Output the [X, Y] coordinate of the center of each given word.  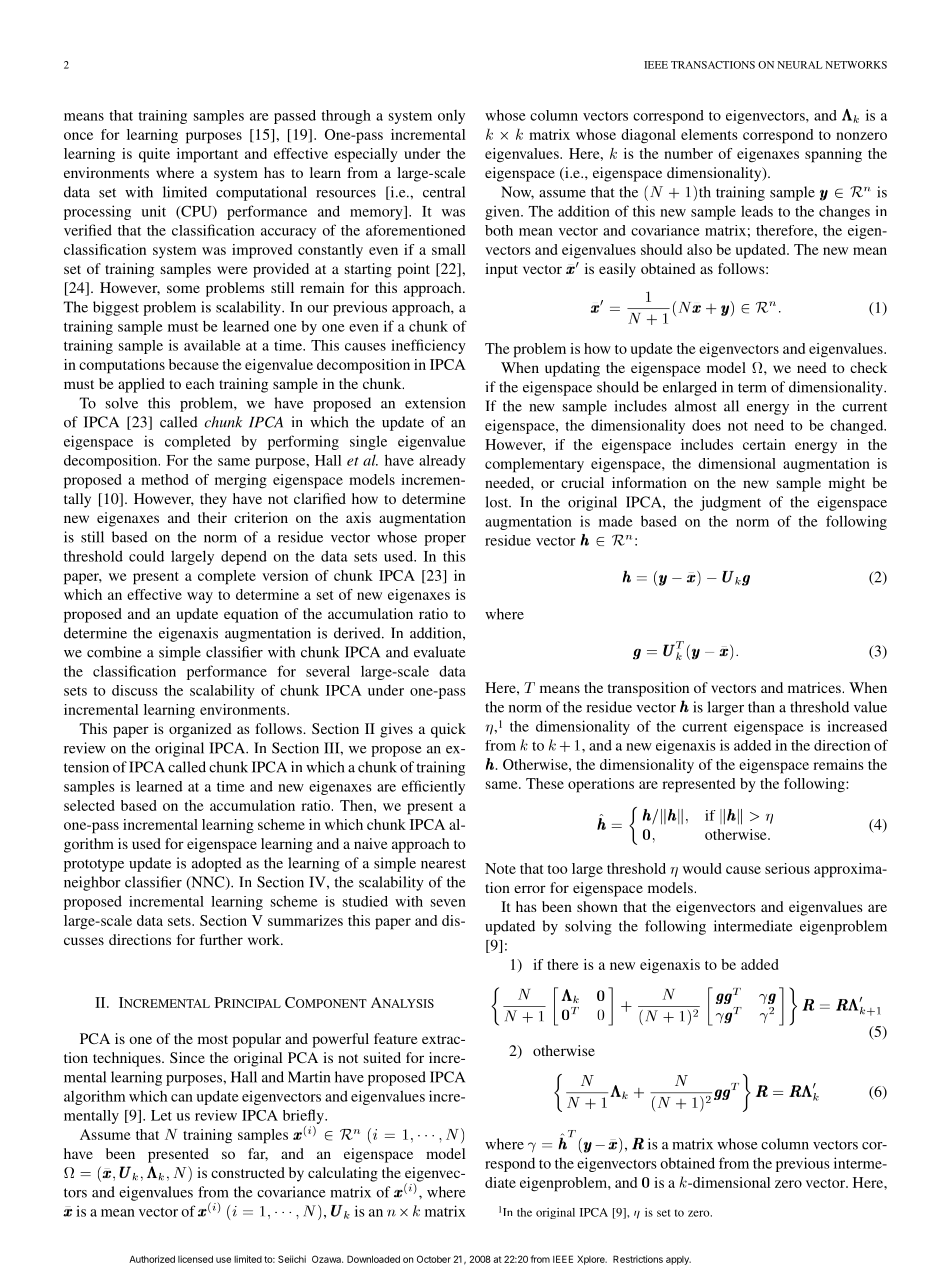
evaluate [439, 652]
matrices [815, 687]
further [221, 939]
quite [154, 155]
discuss [135, 690]
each [200, 383]
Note [500, 868]
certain [764, 444]
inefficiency [428, 346]
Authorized [152, 1259]
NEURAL [799, 65]
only [451, 117]
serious [787, 868]
